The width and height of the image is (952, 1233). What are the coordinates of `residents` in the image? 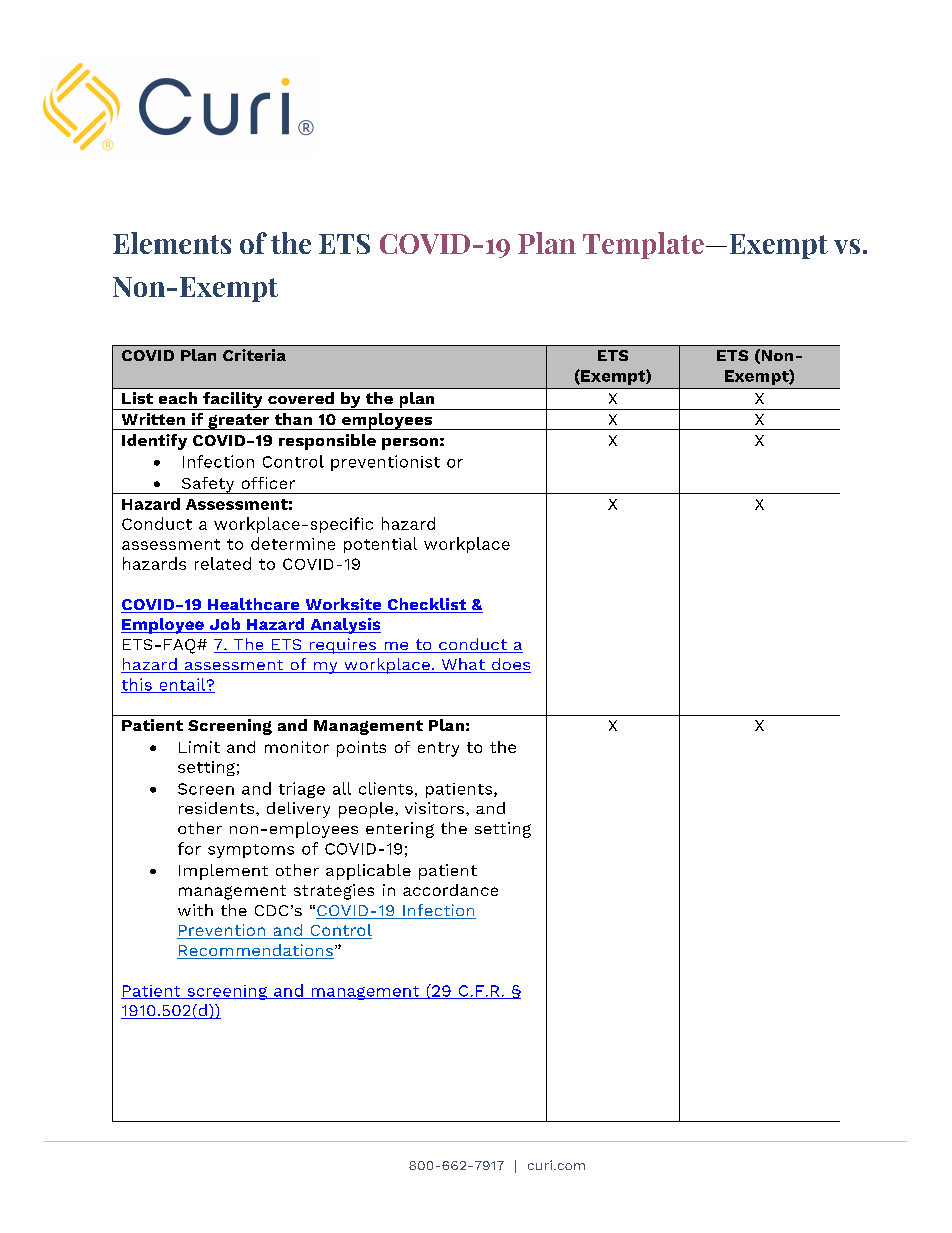 It's located at (218, 808).
